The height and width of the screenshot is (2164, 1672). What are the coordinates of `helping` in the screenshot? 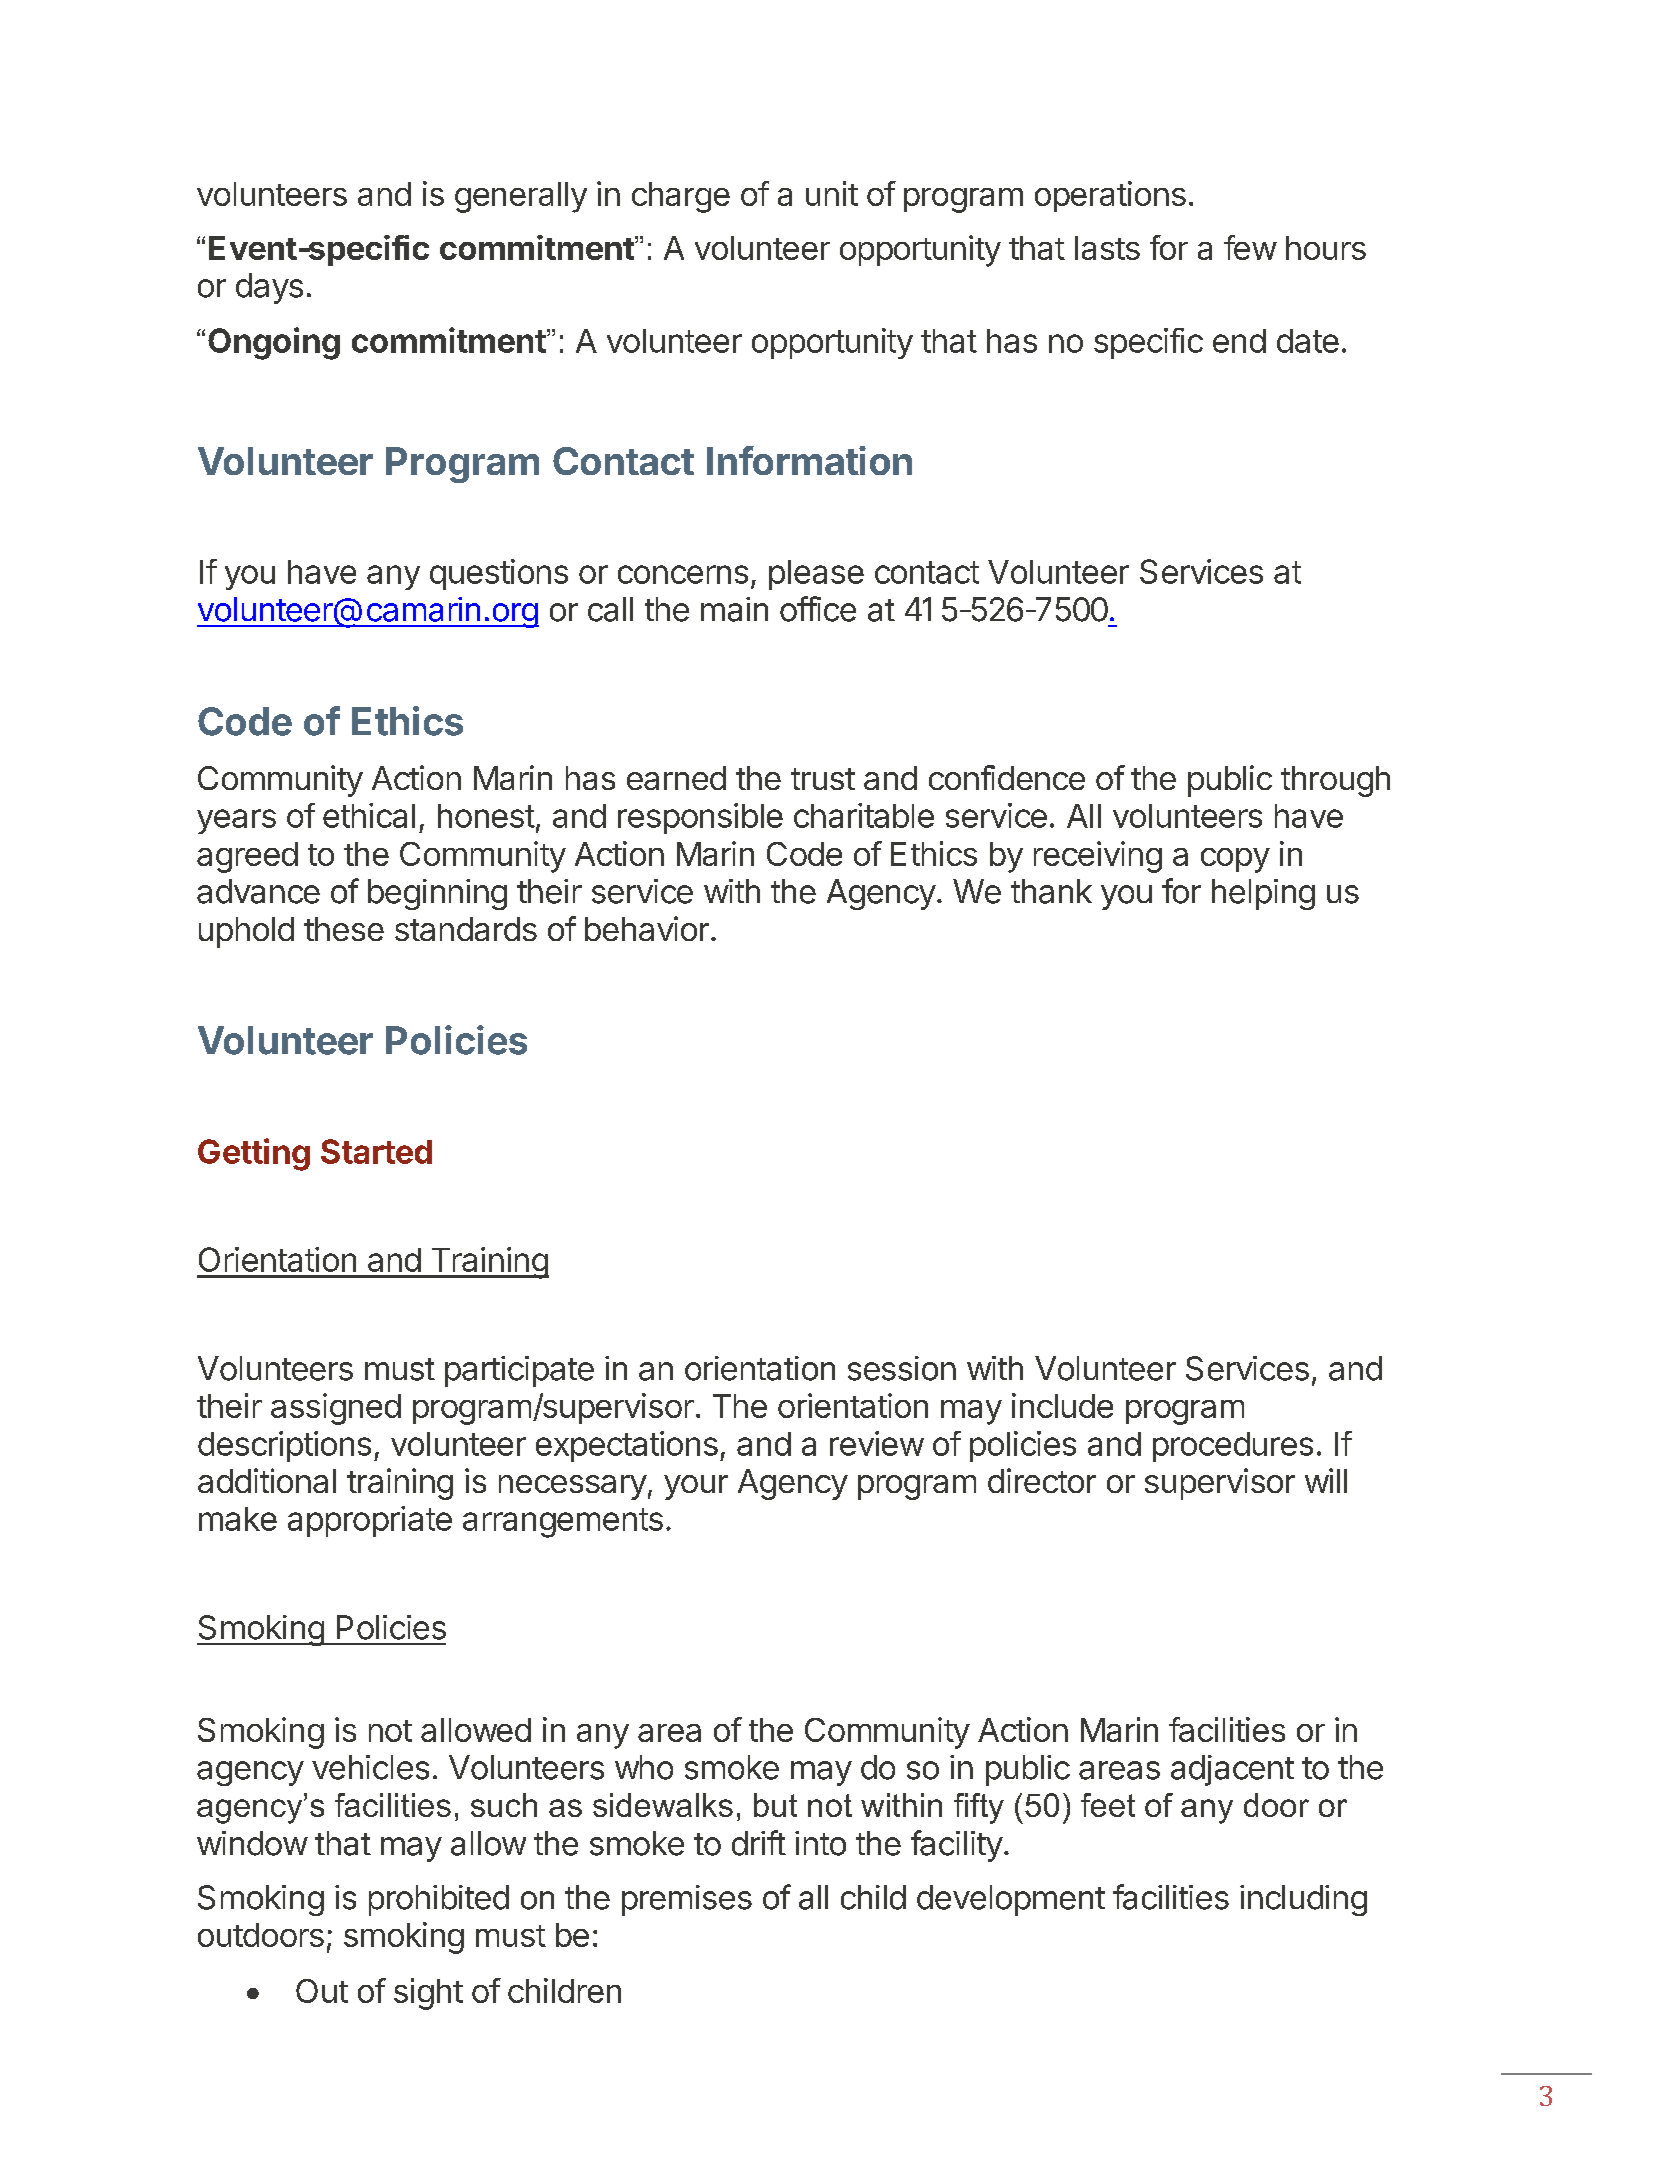 It's located at (1263, 894).
